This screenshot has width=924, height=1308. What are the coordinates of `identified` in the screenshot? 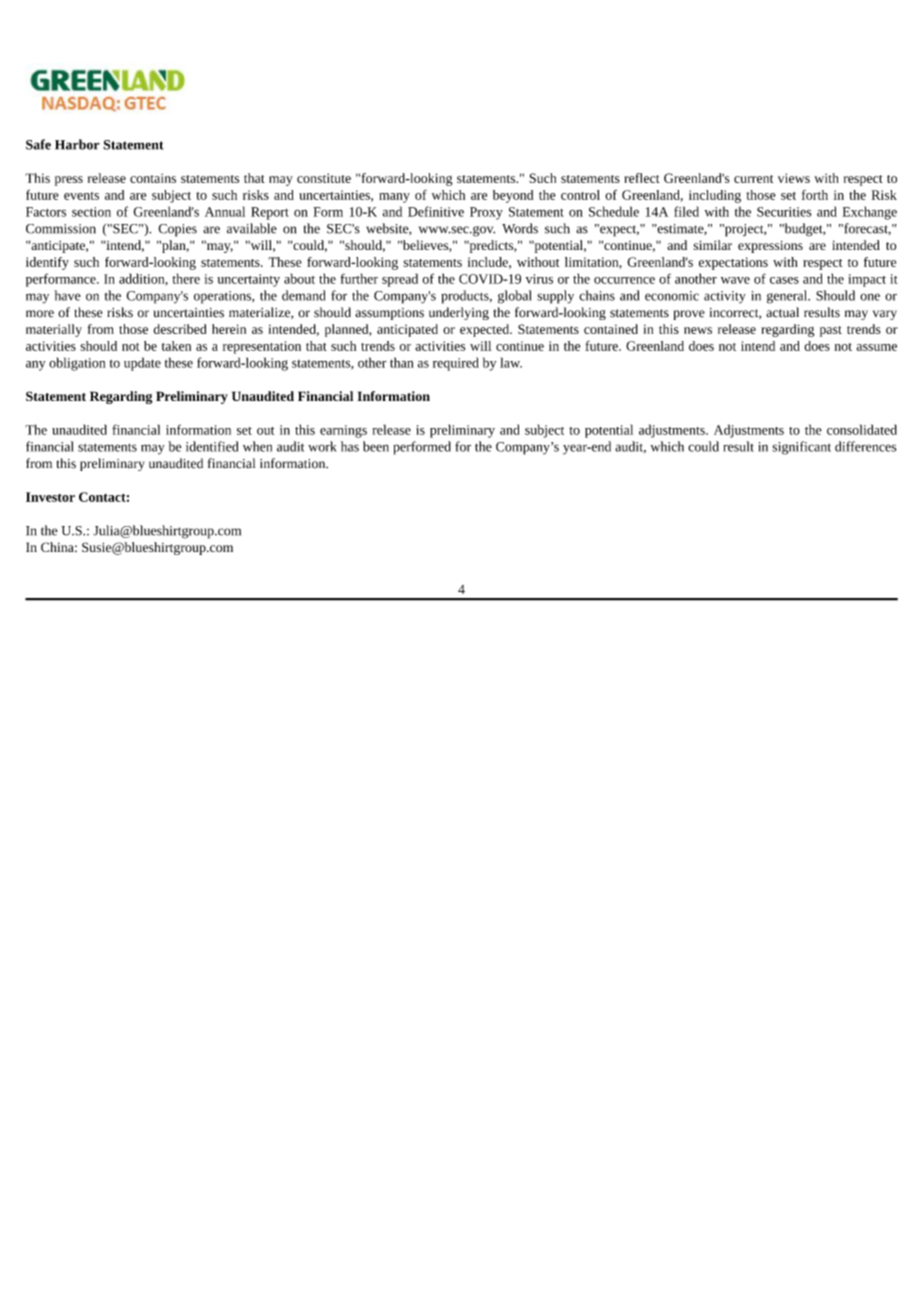 It's located at (212, 446).
